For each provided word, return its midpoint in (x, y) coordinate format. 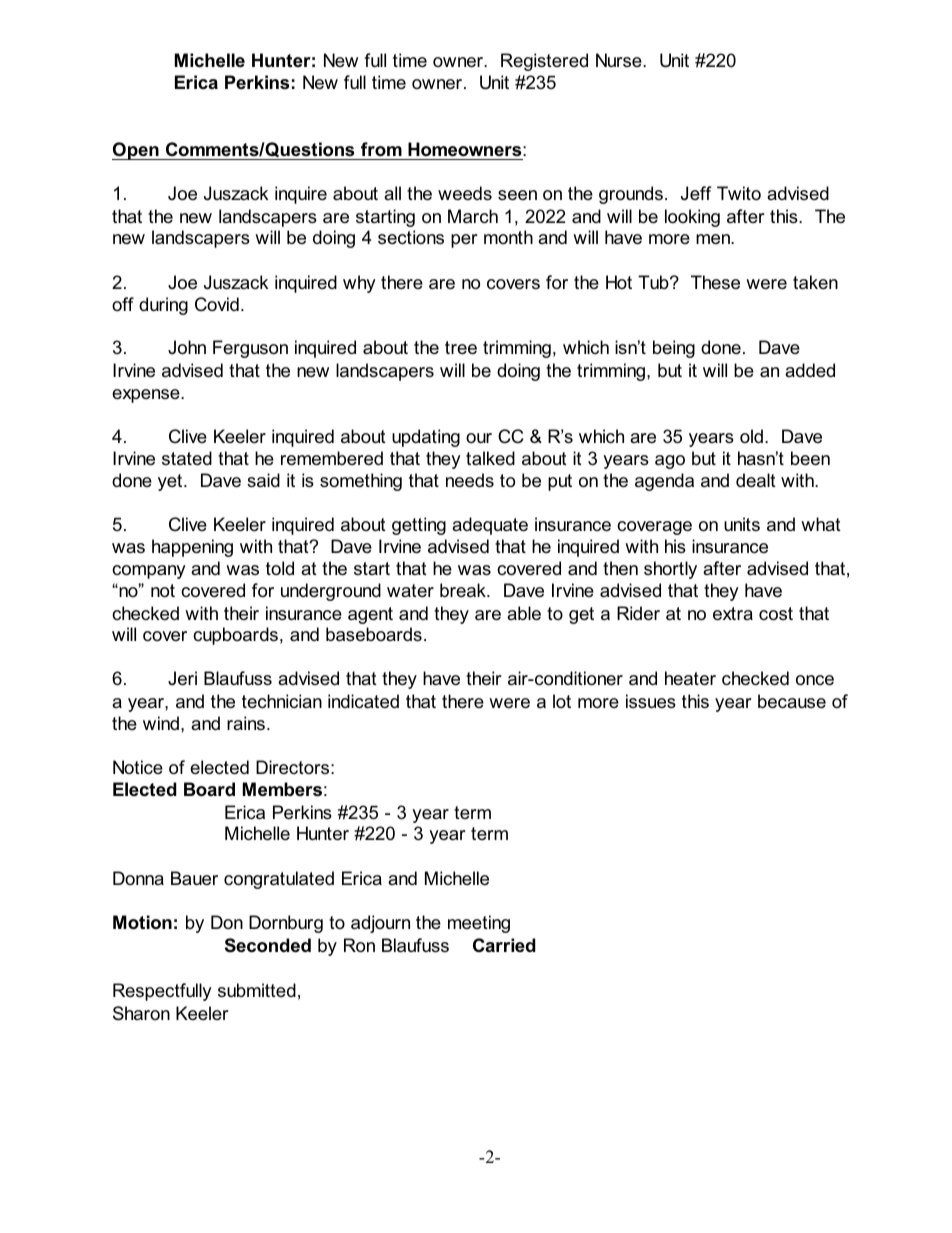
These (715, 282)
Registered (544, 62)
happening (192, 548)
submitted (257, 990)
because (792, 701)
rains (247, 723)
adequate (490, 526)
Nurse (620, 60)
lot (562, 701)
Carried (504, 945)
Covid (217, 304)
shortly (670, 570)
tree (461, 348)
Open (136, 151)
